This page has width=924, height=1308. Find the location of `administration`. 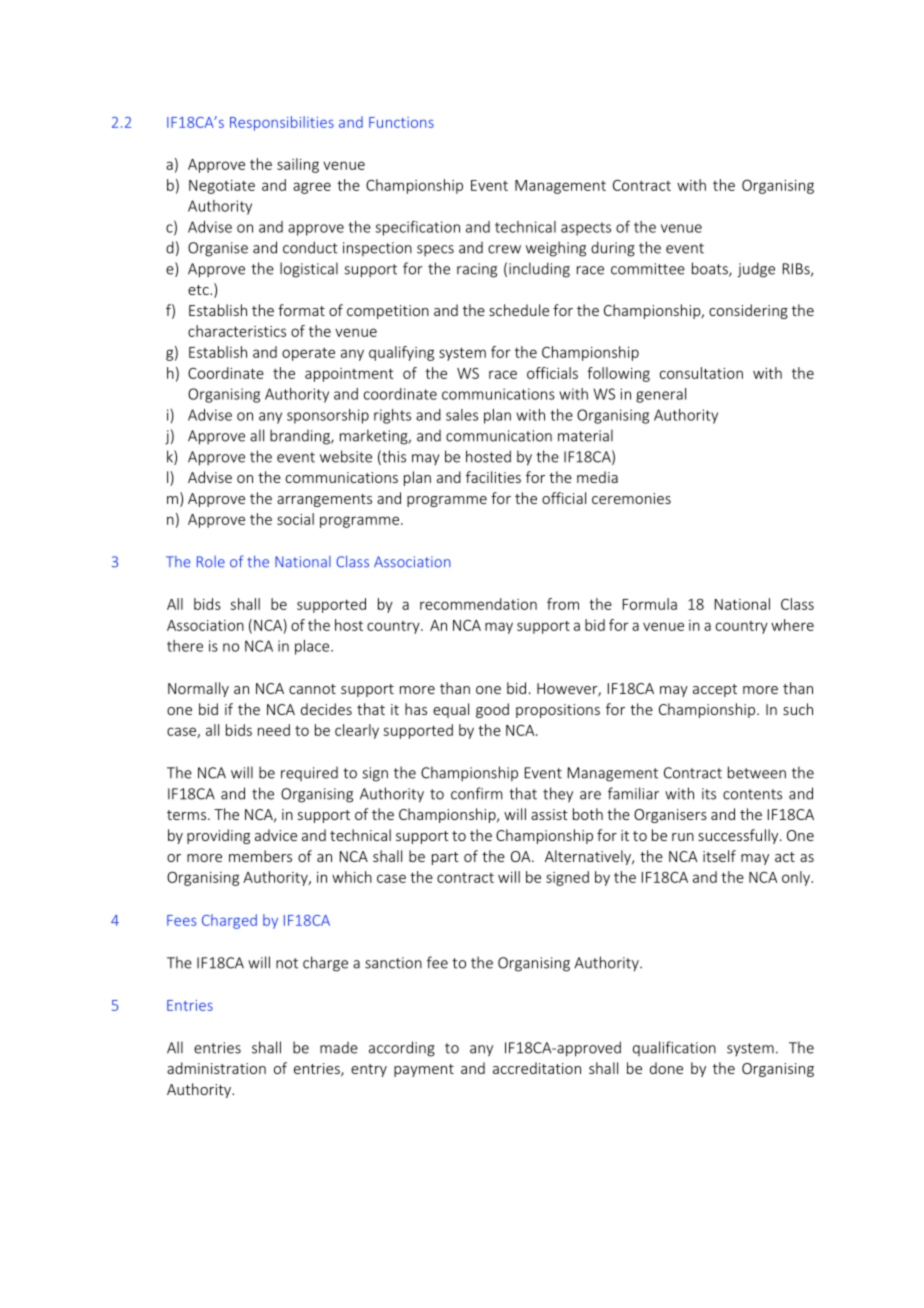

administration is located at coordinates (216, 1068).
